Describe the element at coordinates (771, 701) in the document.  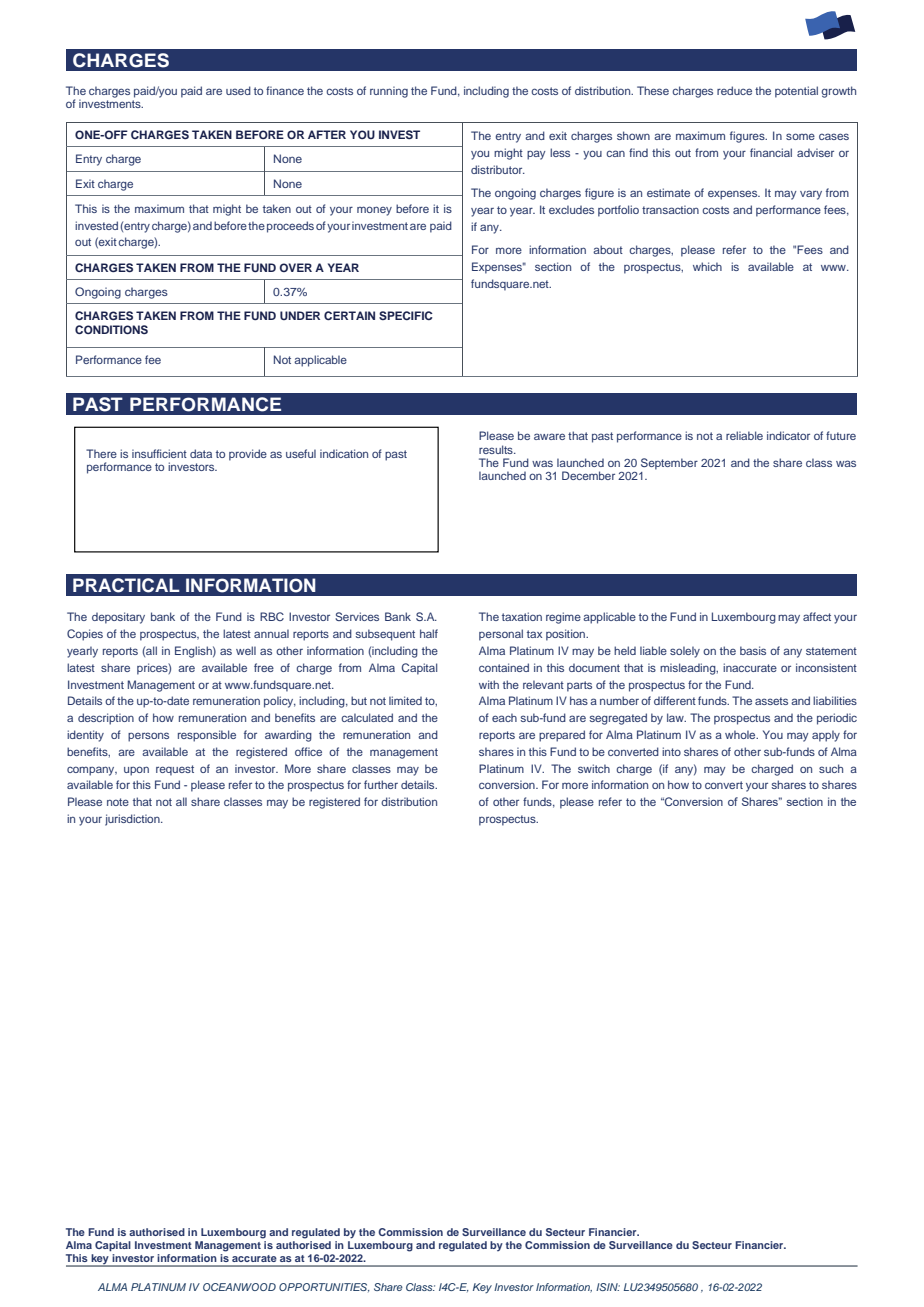
I see `assets` at that location.
